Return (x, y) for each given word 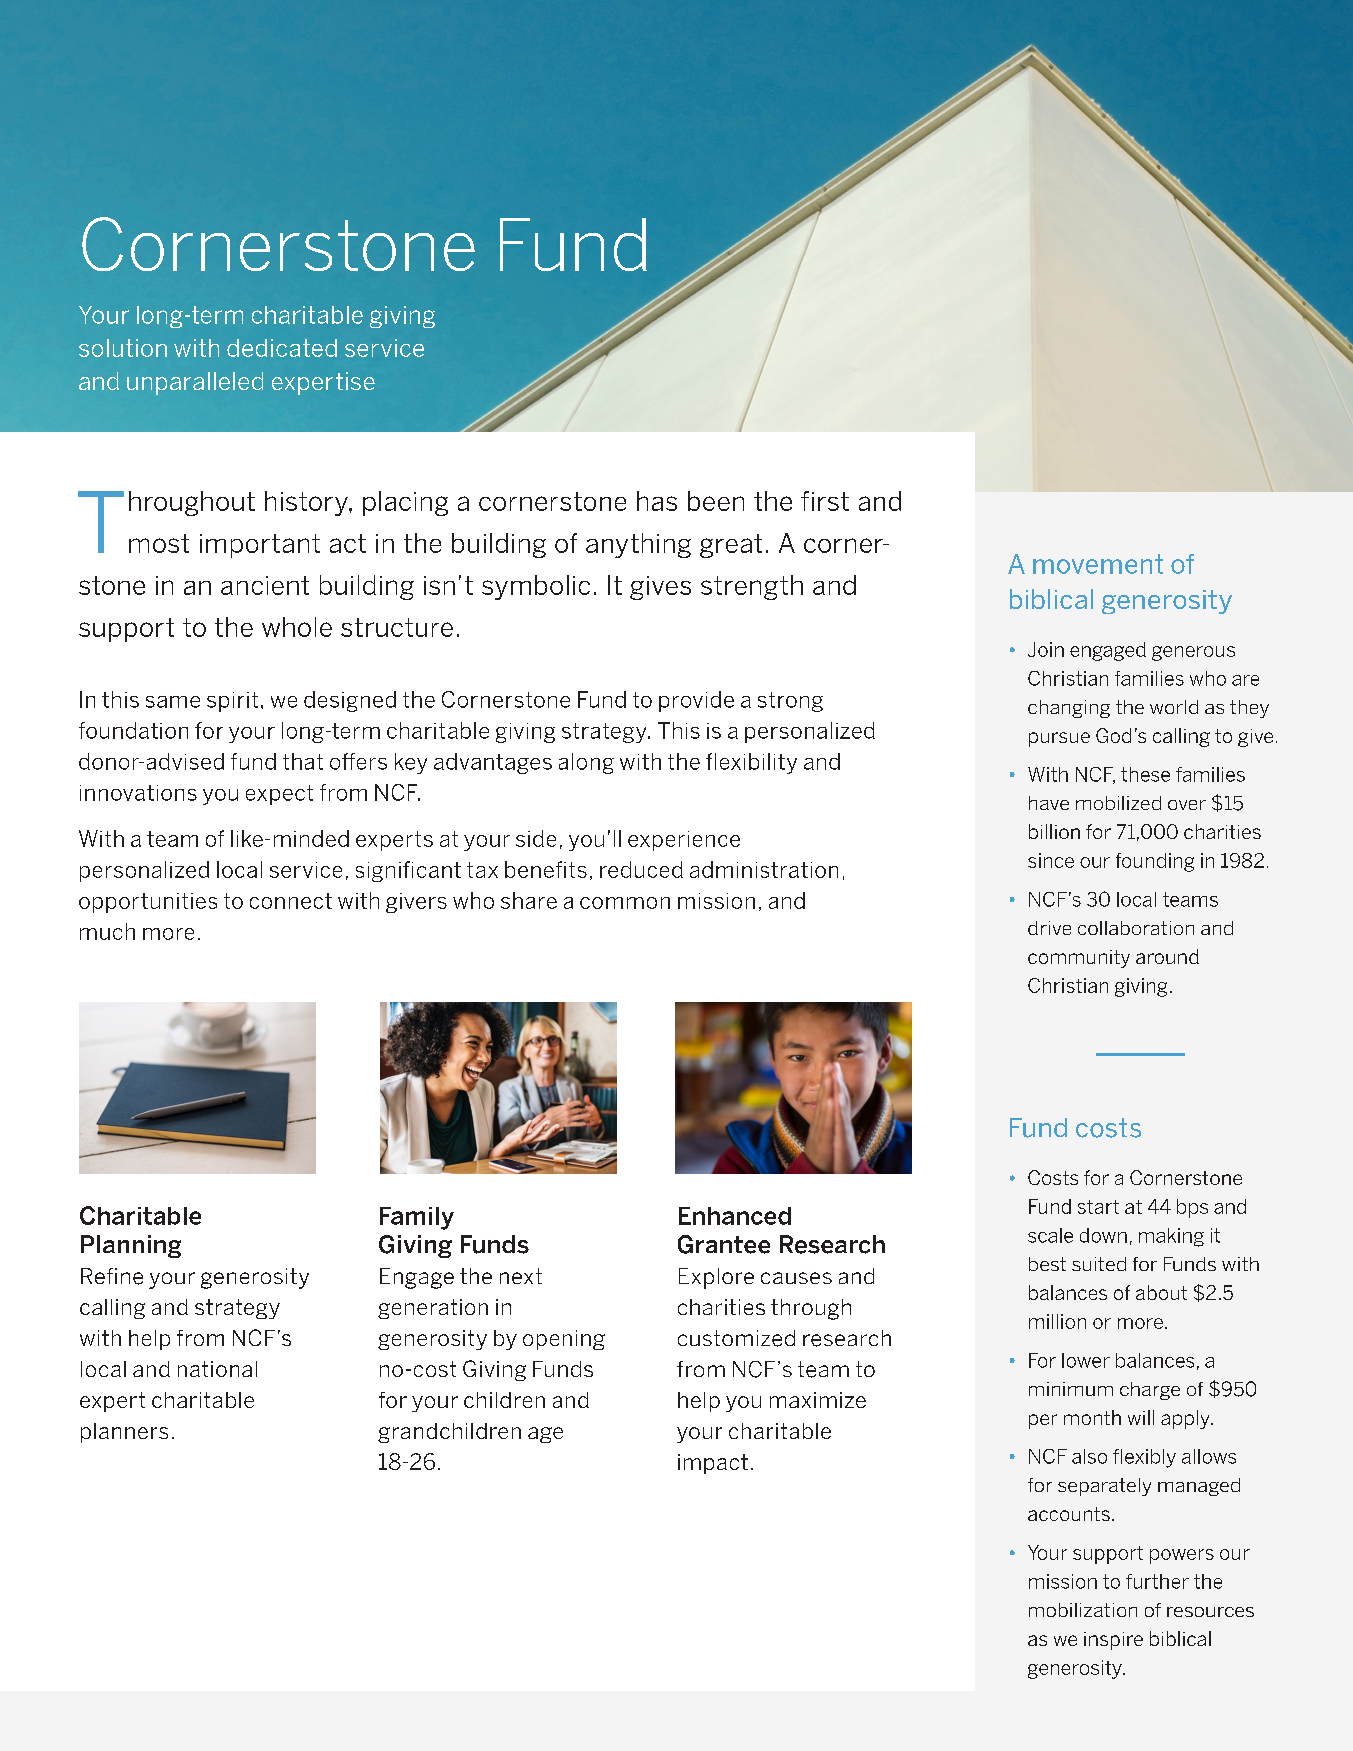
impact (713, 1464)
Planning (131, 1246)
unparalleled (195, 383)
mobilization (1083, 1610)
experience (684, 841)
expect (279, 795)
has (657, 501)
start (1098, 1207)
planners (124, 1433)
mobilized (1118, 803)
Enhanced (735, 1216)
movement (1098, 564)
